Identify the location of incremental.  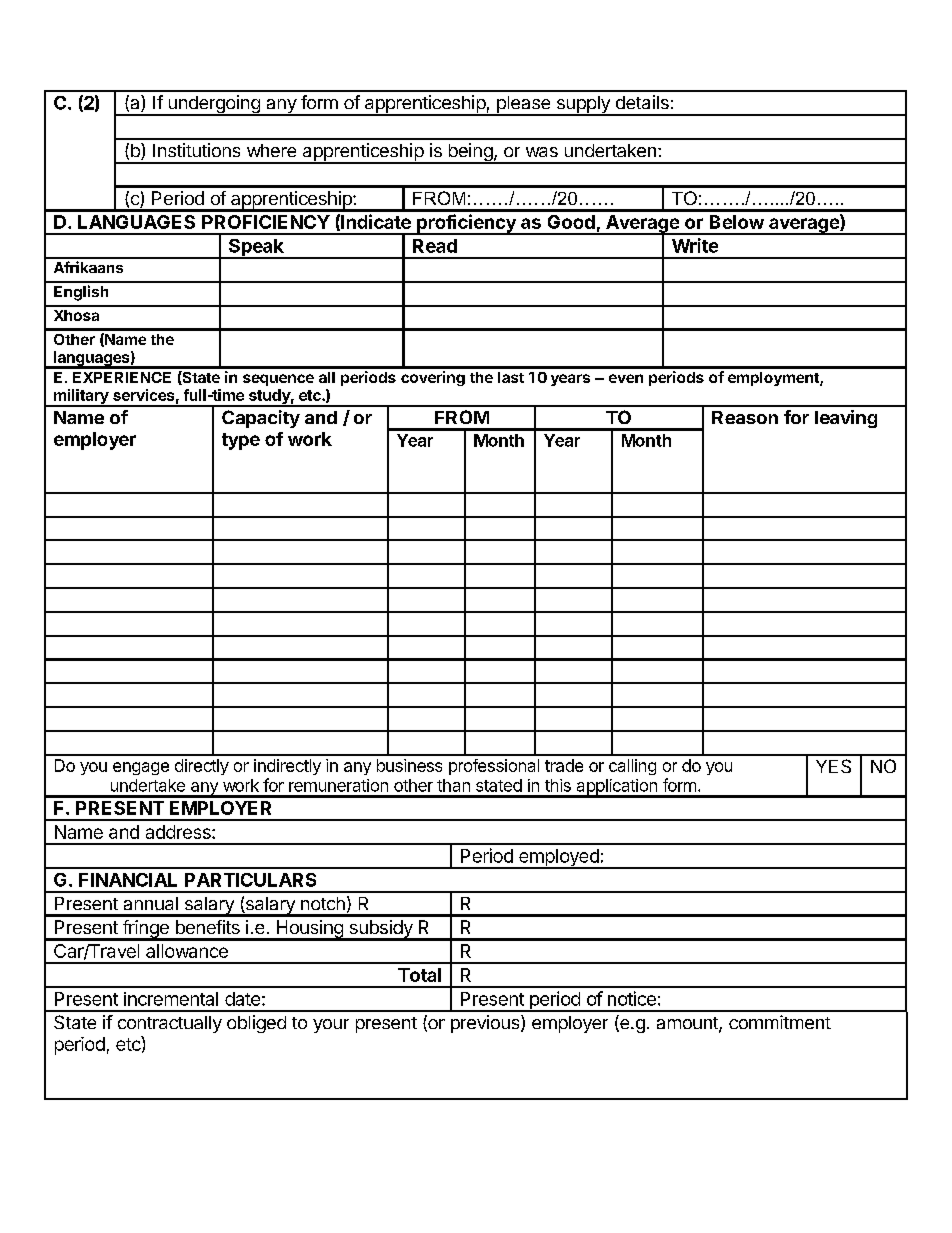
(171, 999).
